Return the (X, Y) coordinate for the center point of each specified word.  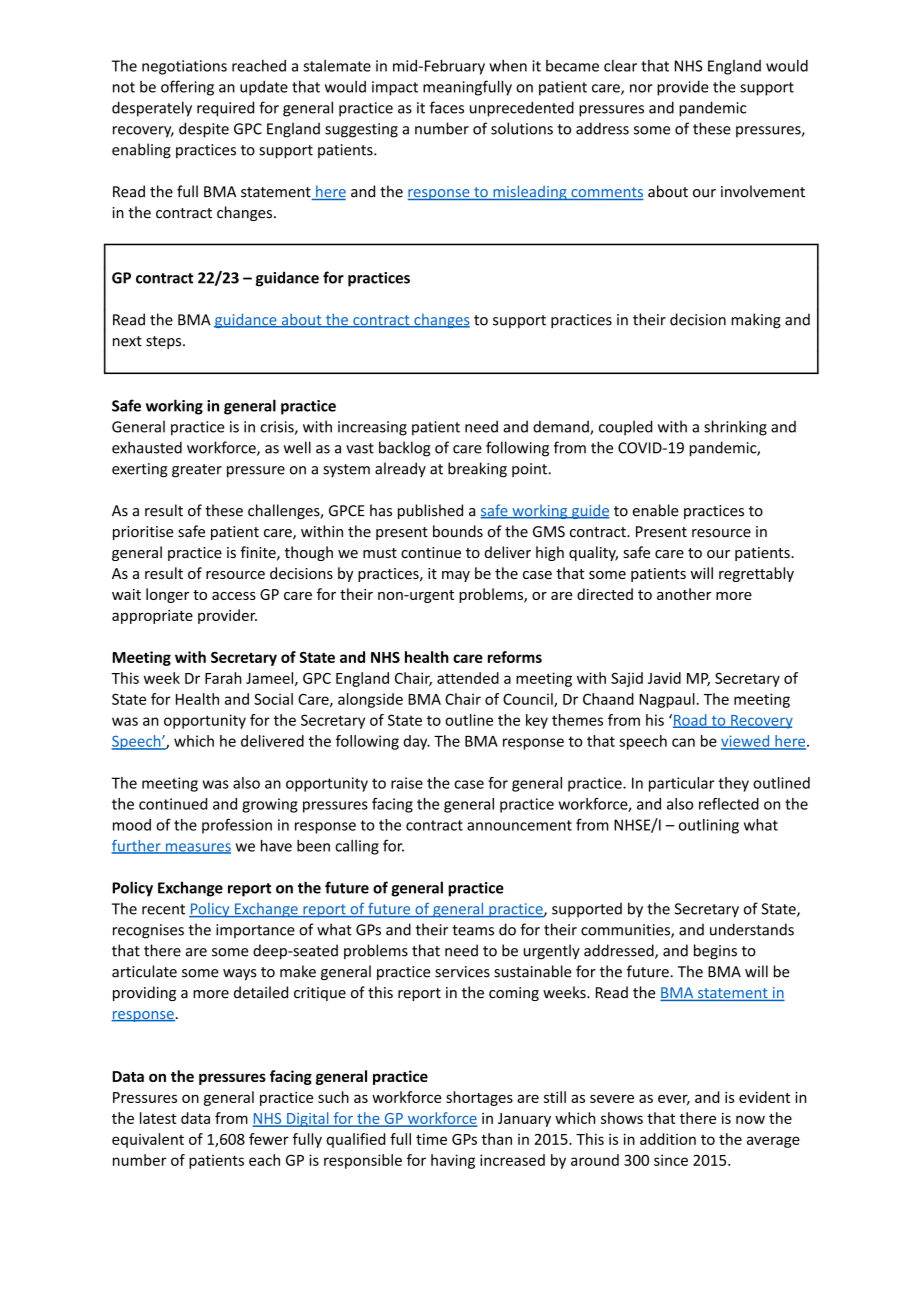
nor (641, 88)
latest (158, 1118)
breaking (477, 470)
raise (407, 783)
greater (197, 471)
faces (447, 107)
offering (187, 88)
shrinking (735, 428)
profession (237, 826)
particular (681, 784)
